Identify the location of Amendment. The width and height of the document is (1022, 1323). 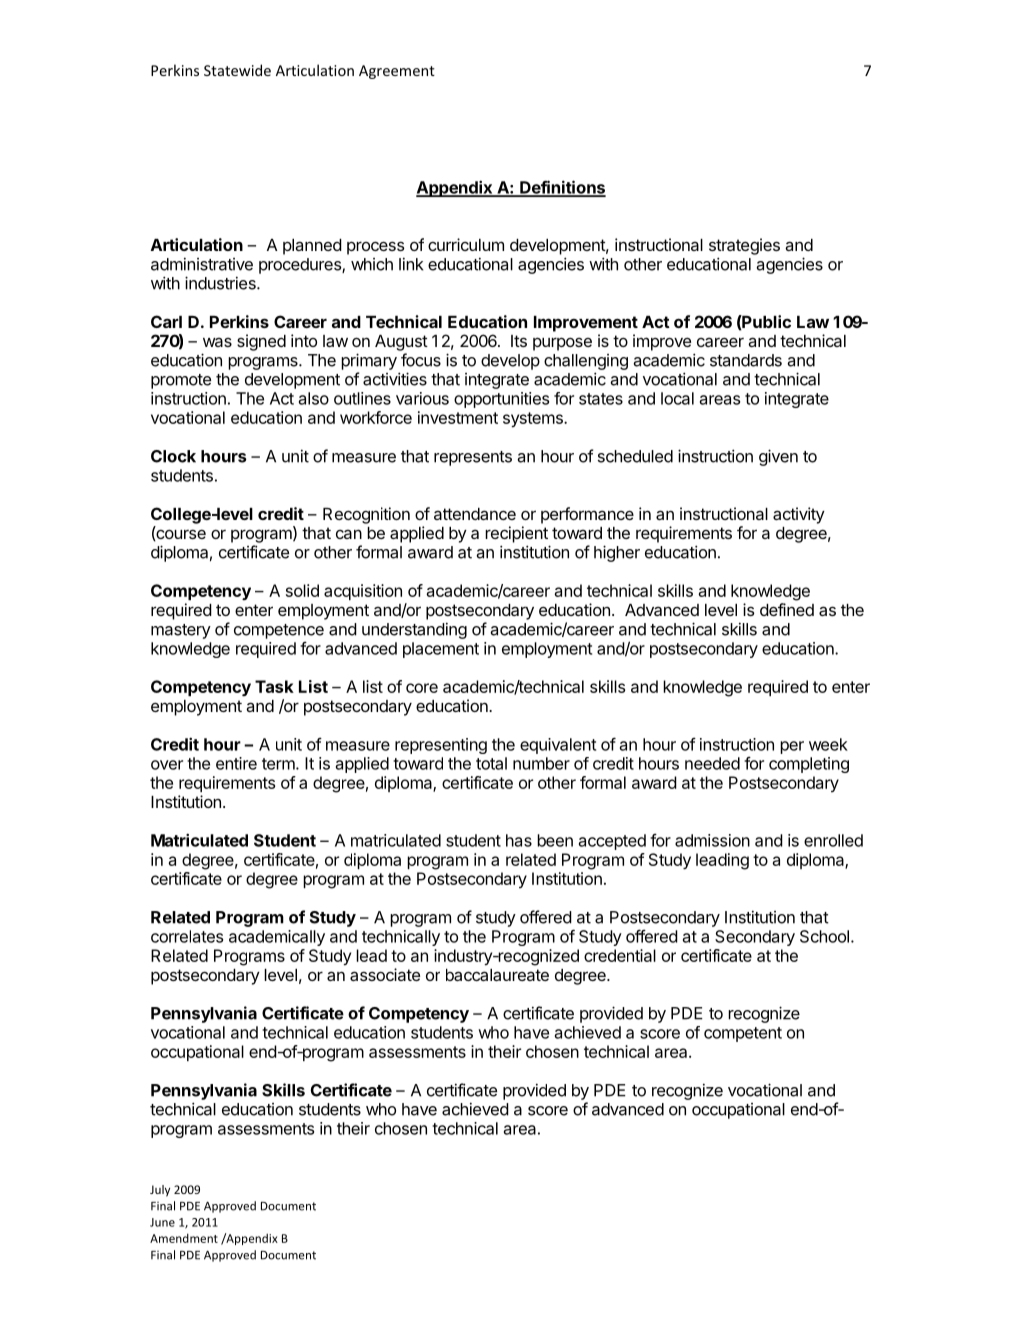
(184, 1238).
